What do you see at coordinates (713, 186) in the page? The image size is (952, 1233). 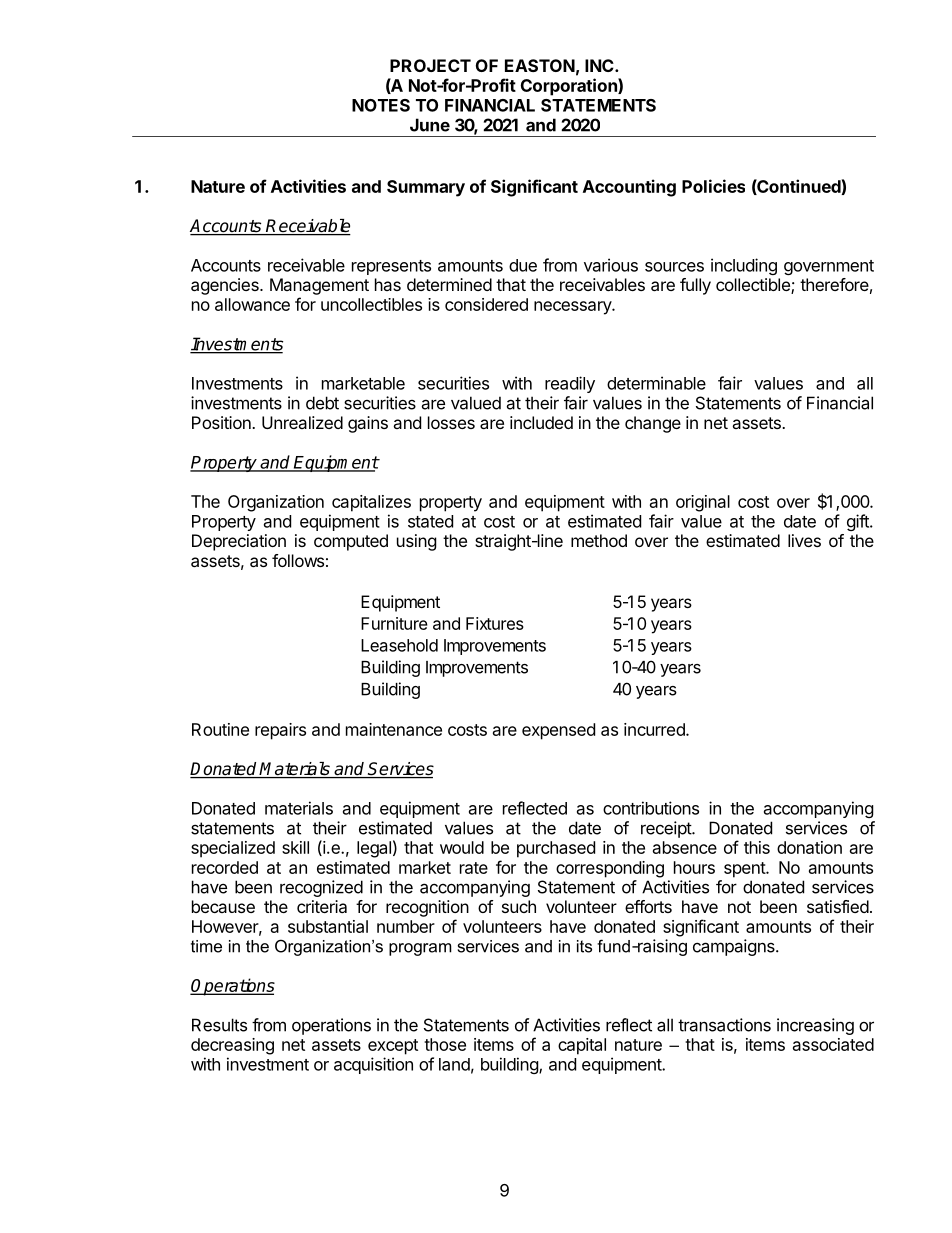 I see `Policies` at bounding box center [713, 186].
